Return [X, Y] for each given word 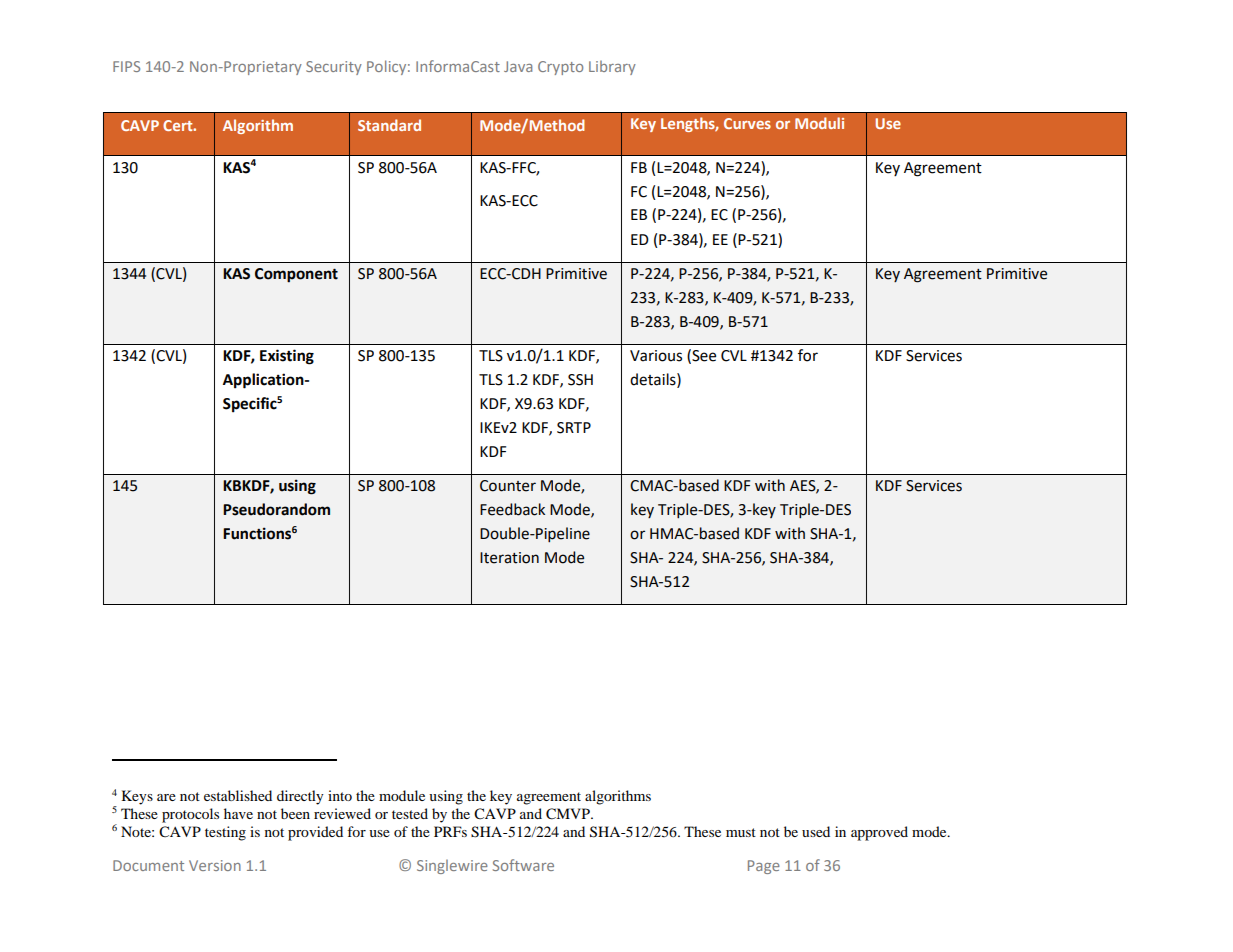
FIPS [126, 66]
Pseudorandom [276, 509]
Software [523, 865]
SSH [580, 380]
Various [656, 356]
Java [518, 66]
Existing [287, 357]
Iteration [509, 558]
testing [225, 833]
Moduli [819, 123]
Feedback [512, 509]
